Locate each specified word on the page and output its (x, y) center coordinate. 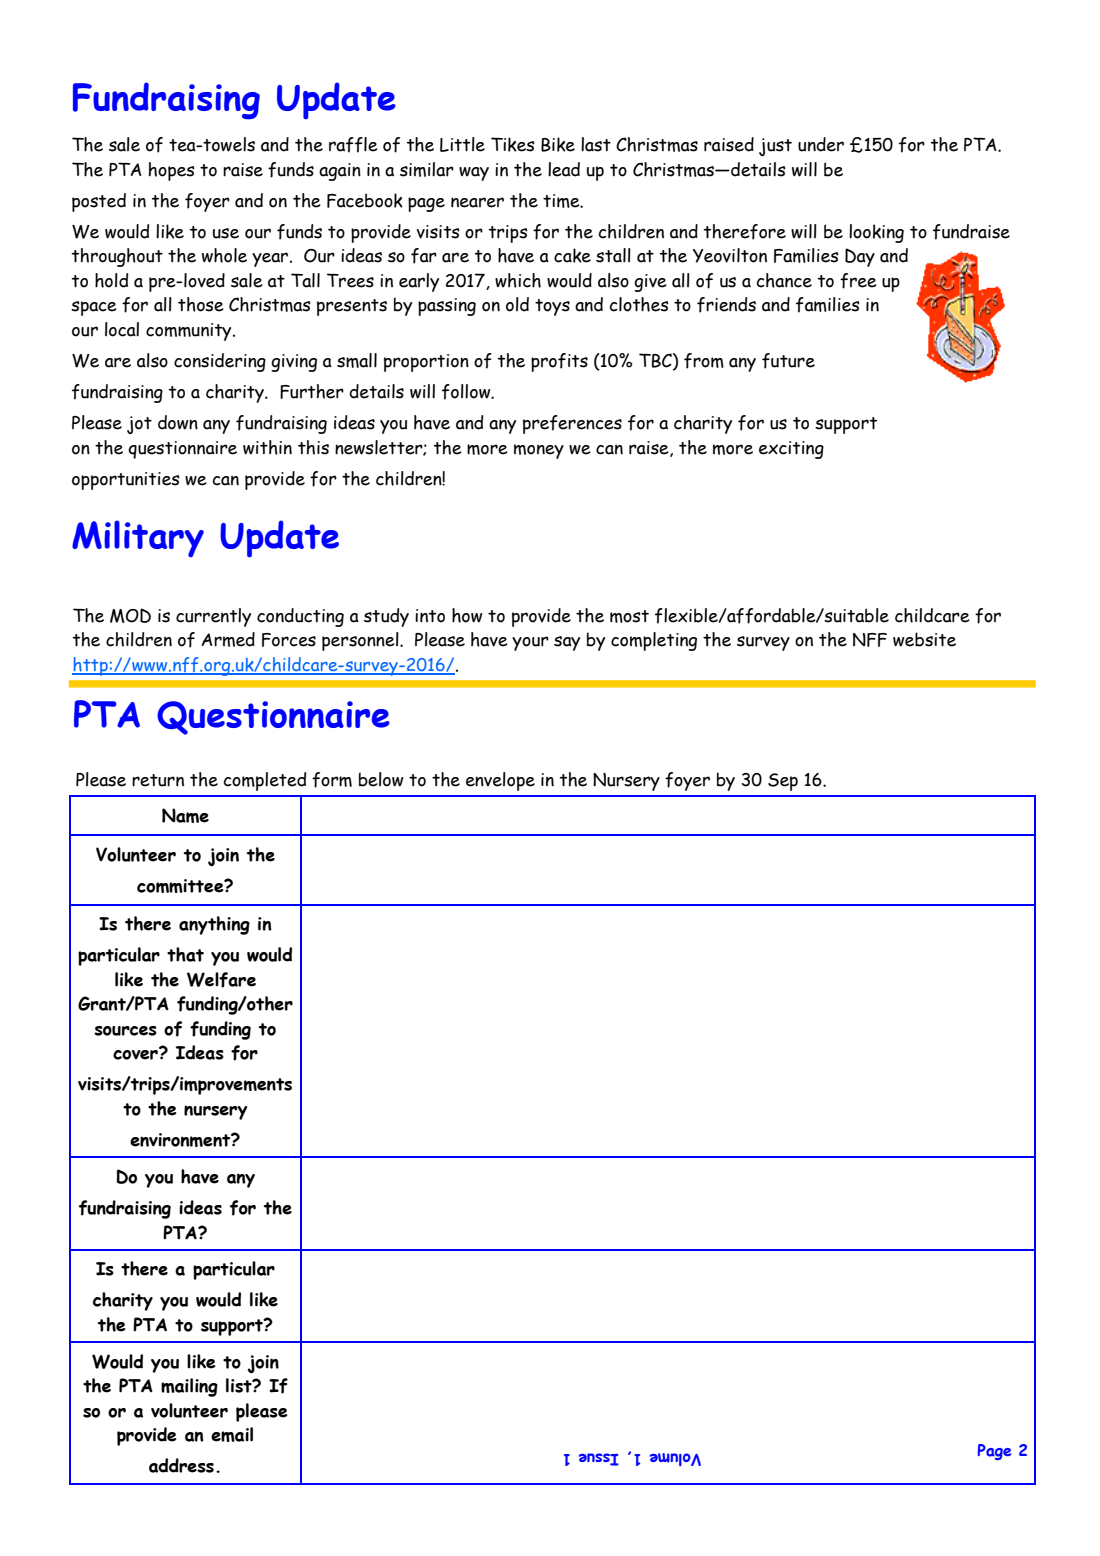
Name (185, 815)
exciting (791, 450)
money (539, 451)
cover (136, 1054)
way (474, 174)
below (381, 779)
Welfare (221, 980)
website (924, 639)
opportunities (126, 481)
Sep (783, 782)
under (821, 144)
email (232, 1434)
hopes (172, 171)
